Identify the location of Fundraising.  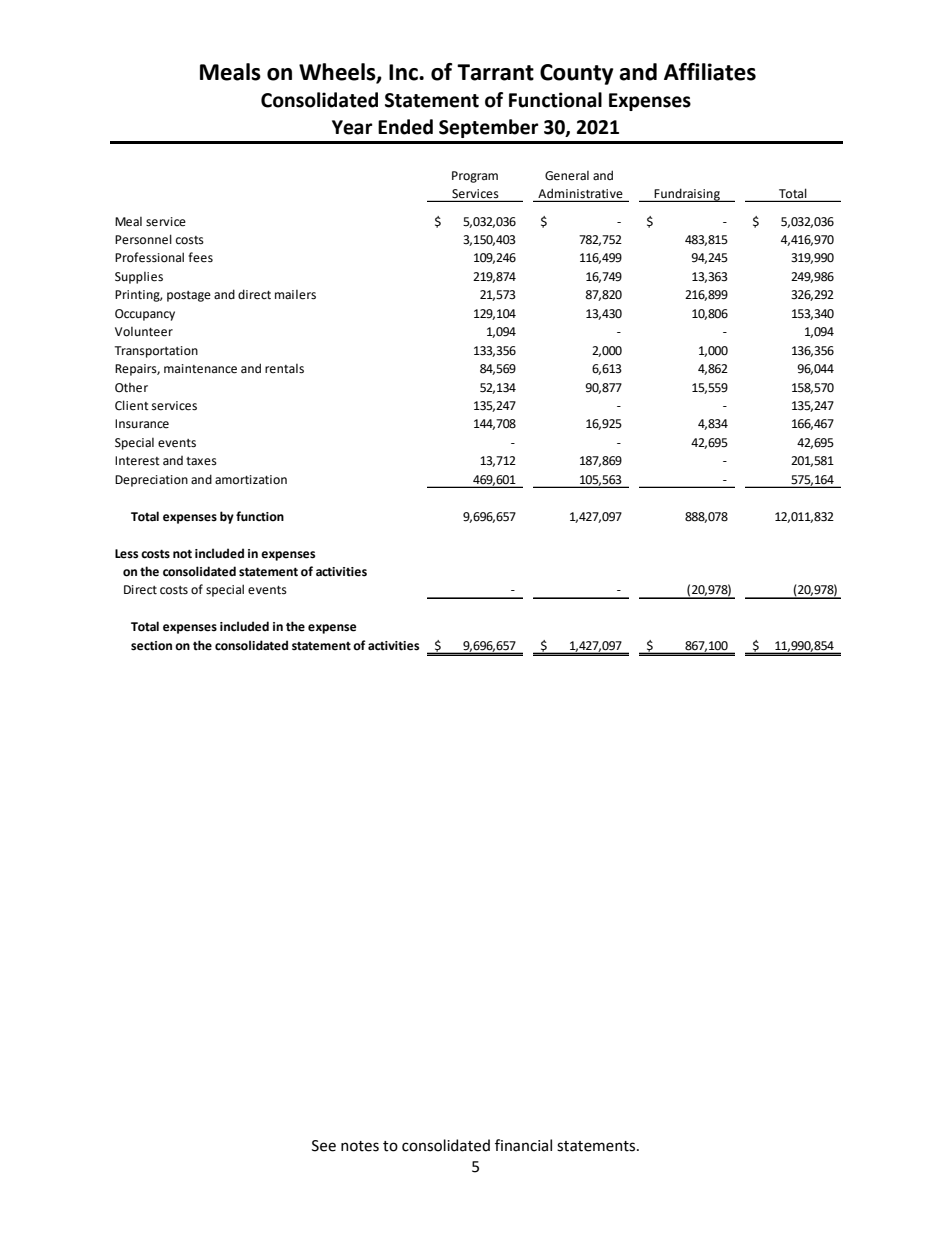
(687, 195).
